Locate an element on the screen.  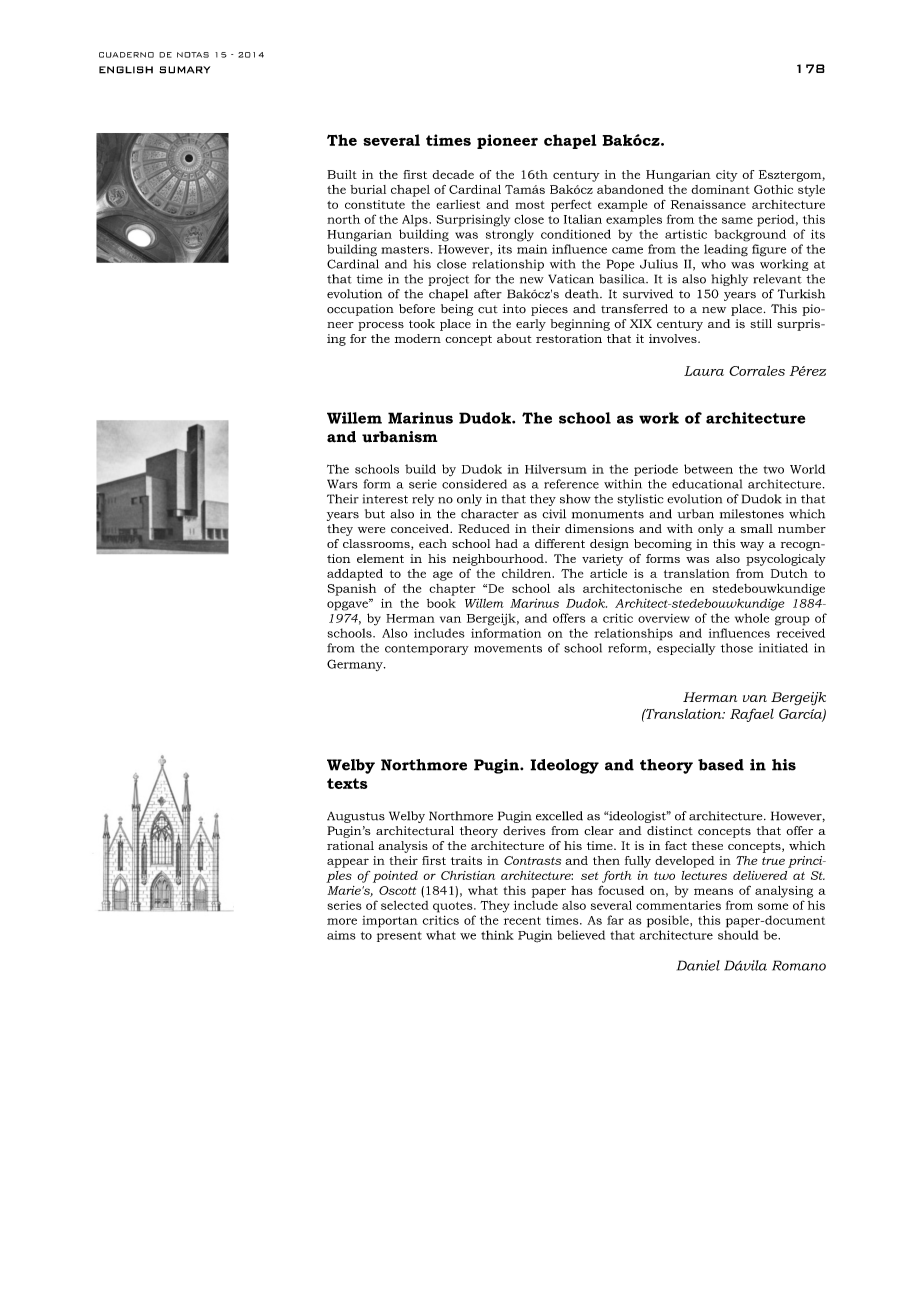
Wars is located at coordinates (342, 484).
